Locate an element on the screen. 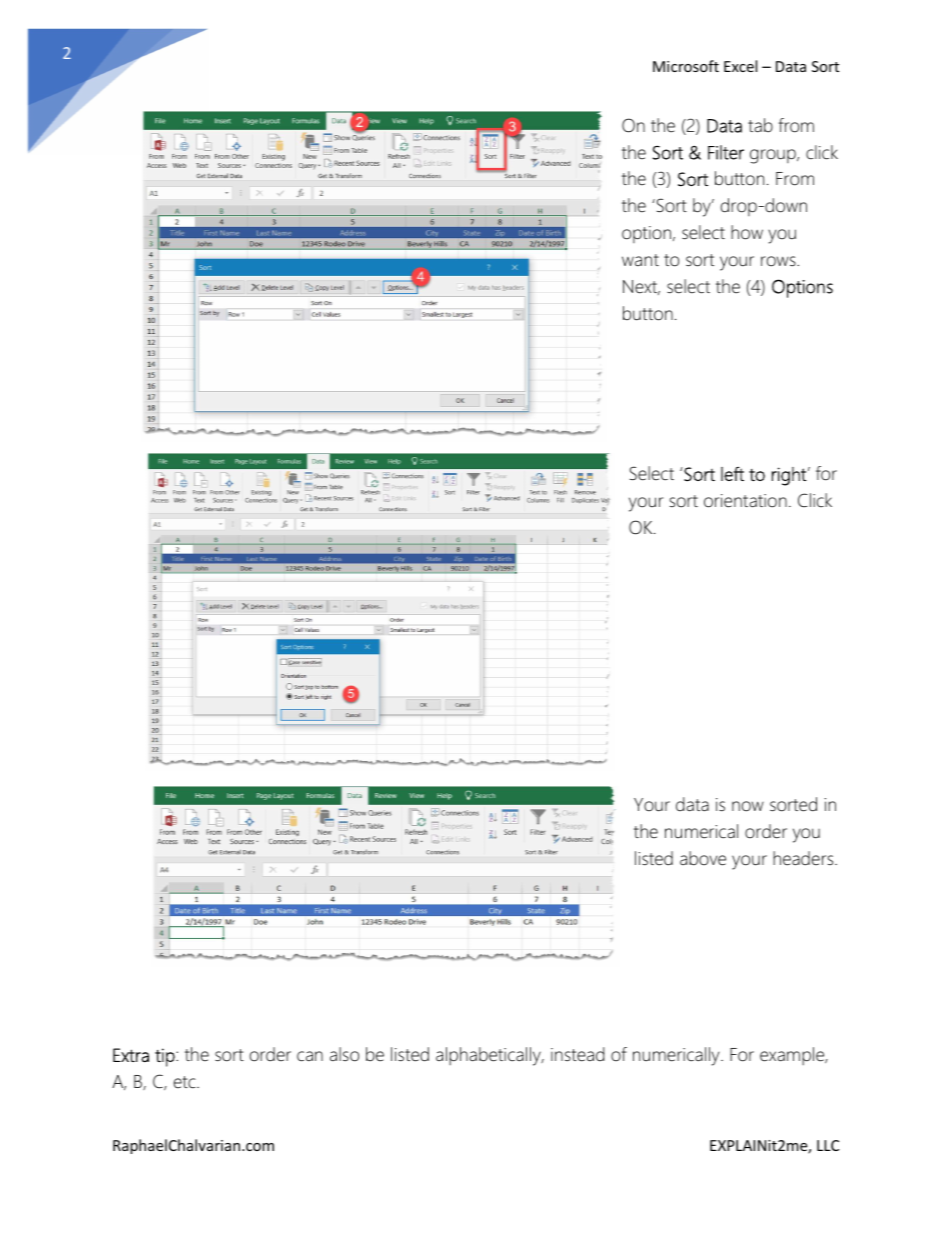  above is located at coordinates (703, 858).
